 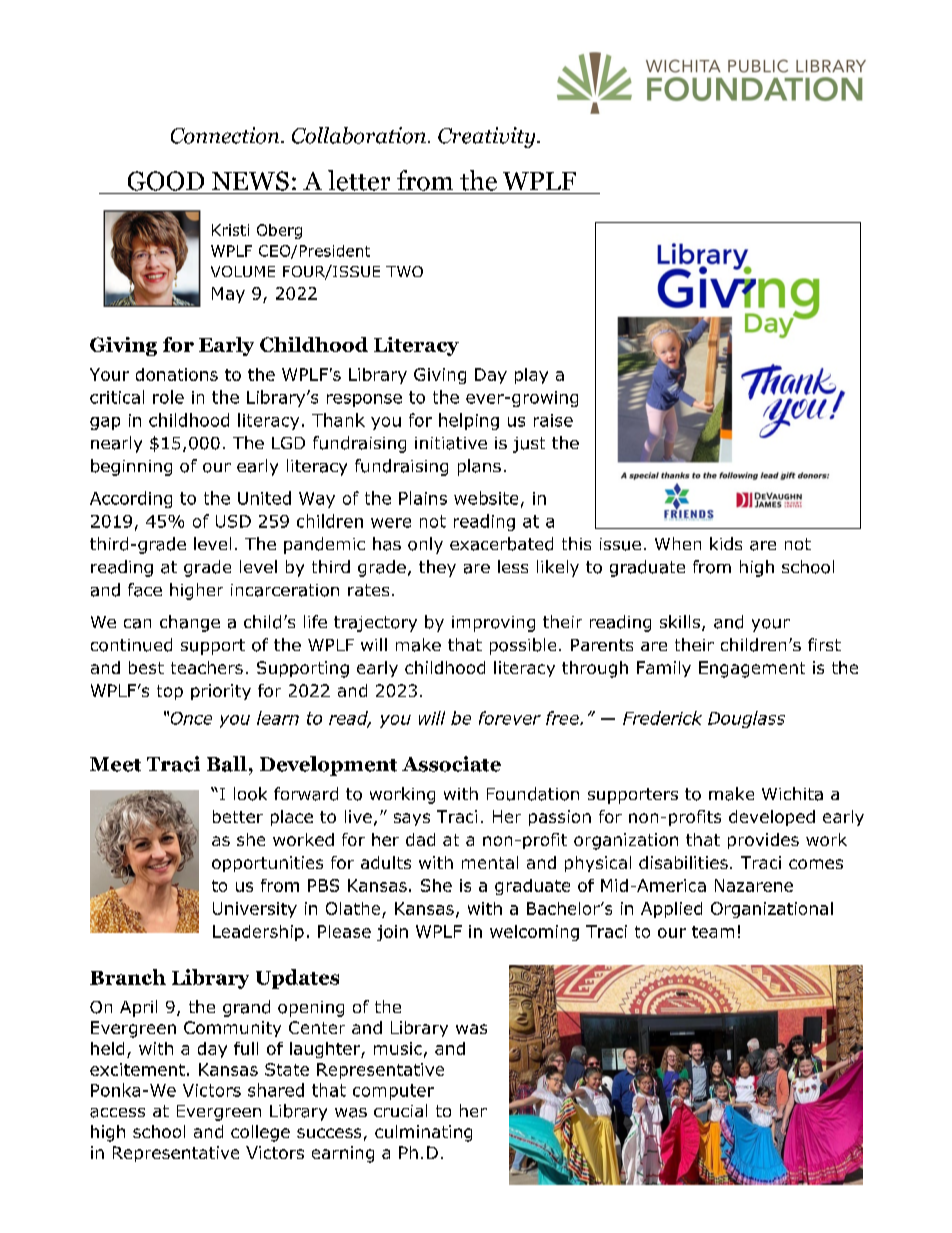 What do you see at coordinates (131, 499) in the screenshot?
I see `According` at bounding box center [131, 499].
